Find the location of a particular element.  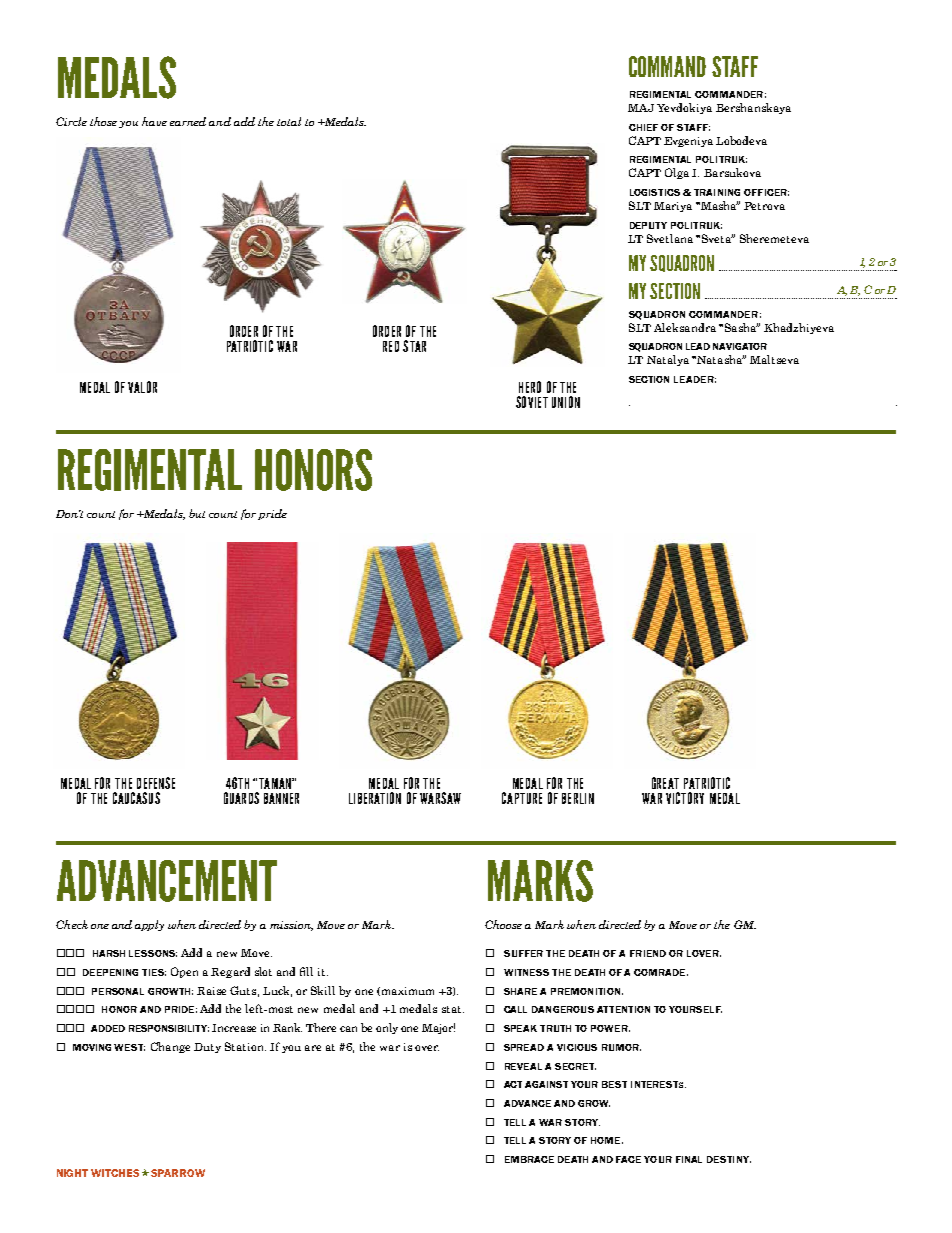

total is located at coordinates (289, 121).
